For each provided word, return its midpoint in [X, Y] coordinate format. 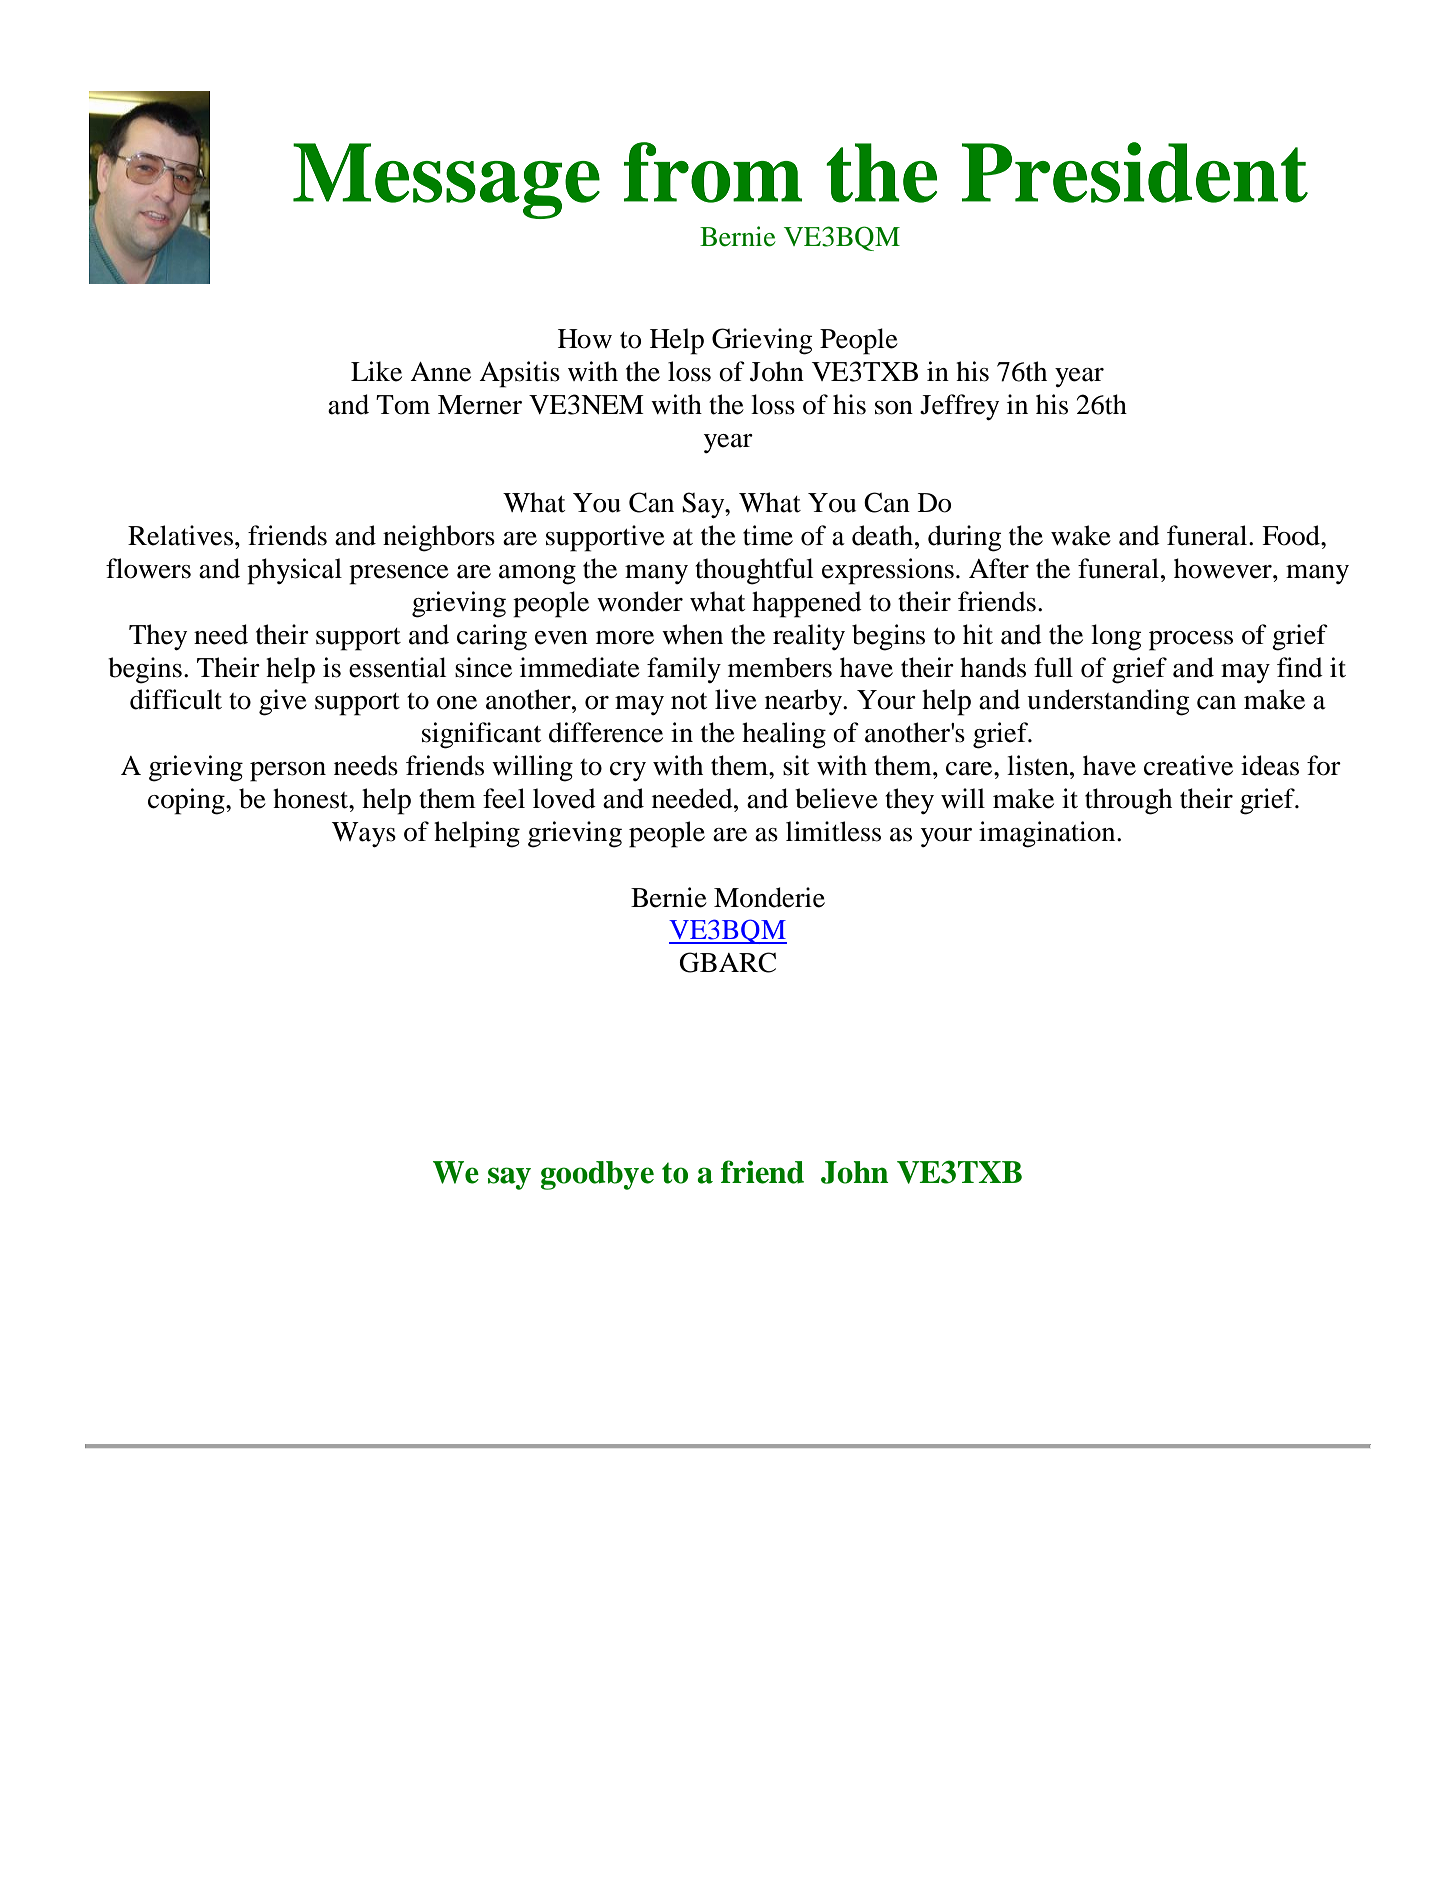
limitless [833, 831]
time [768, 535]
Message [446, 181]
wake [1081, 535]
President [1135, 172]
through [1128, 801]
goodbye [597, 1175]
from [713, 172]
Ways [364, 834]
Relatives [180, 535]
